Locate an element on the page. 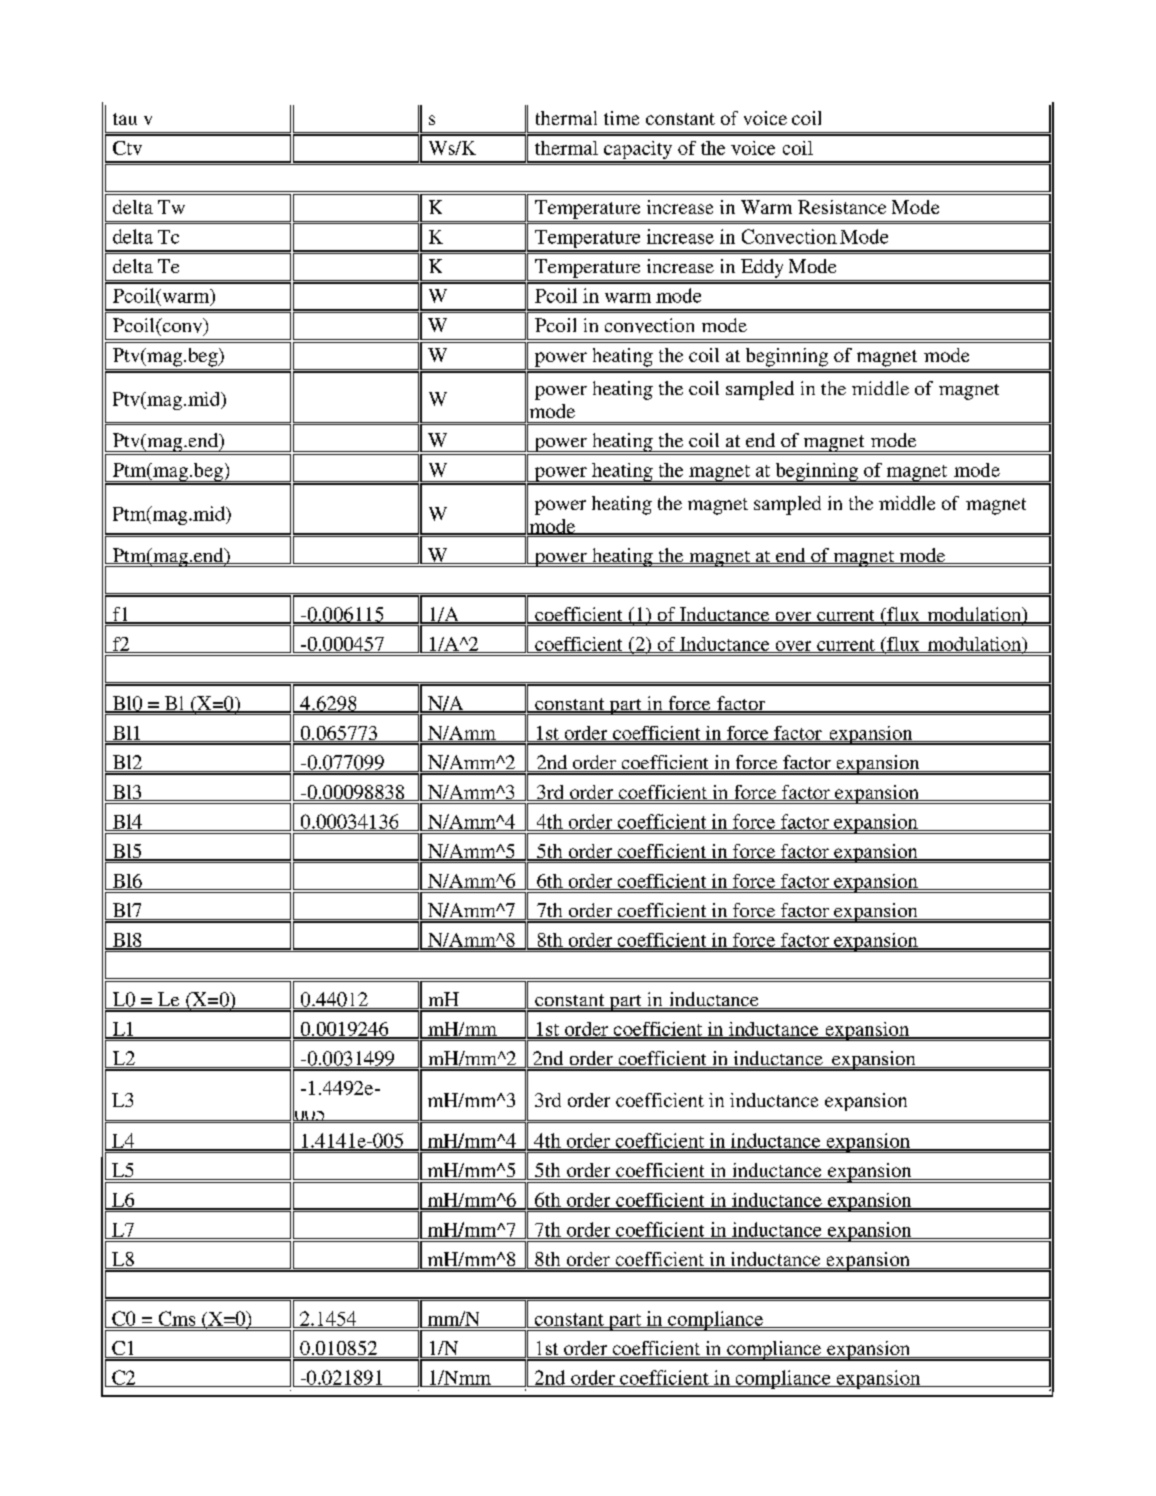 Image resolution: width=1156 pixels, height=1496 pixels. tau is located at coordinates (125, 119).
